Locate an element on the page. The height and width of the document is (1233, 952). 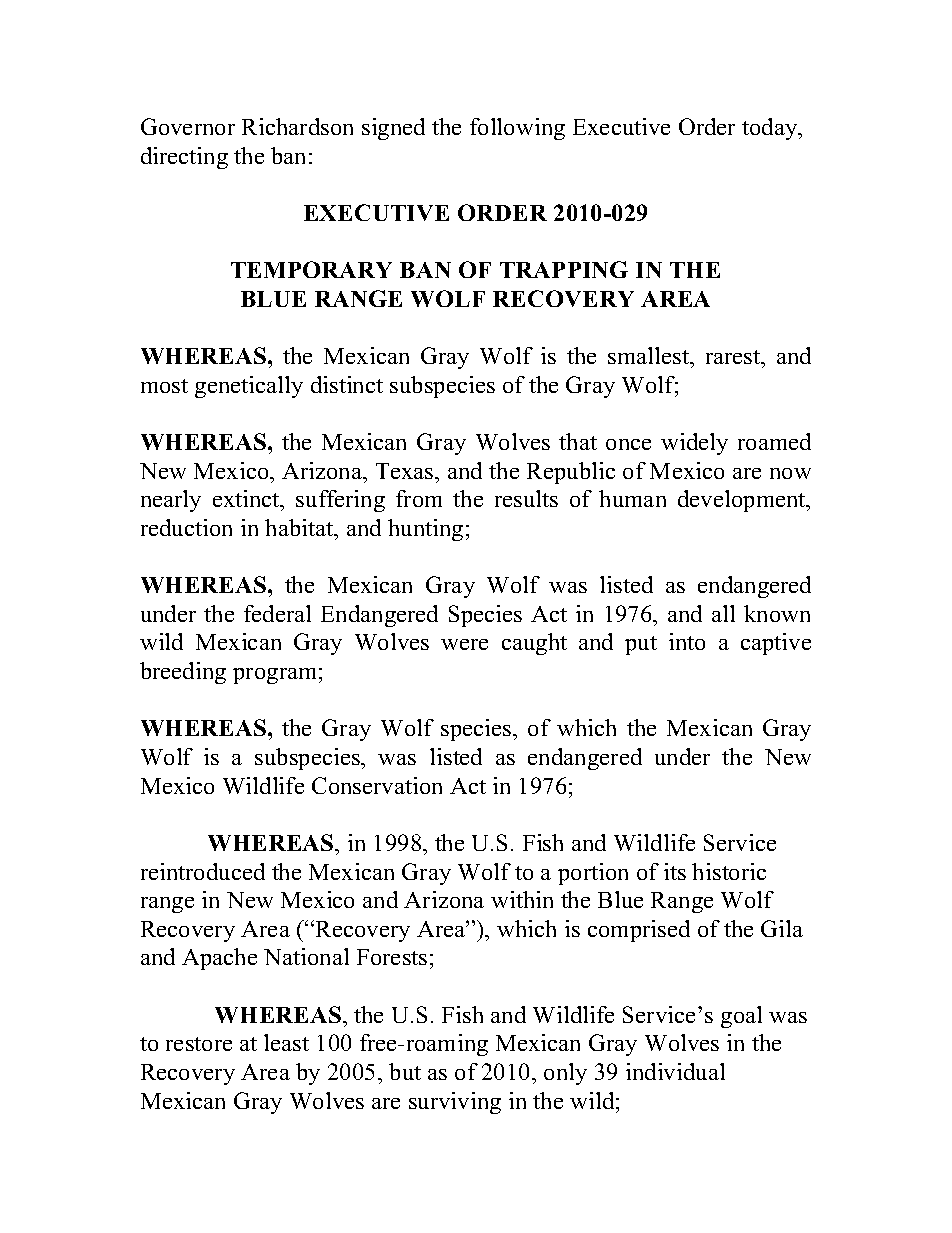
surviving is located at coordinates (455, 1103).
